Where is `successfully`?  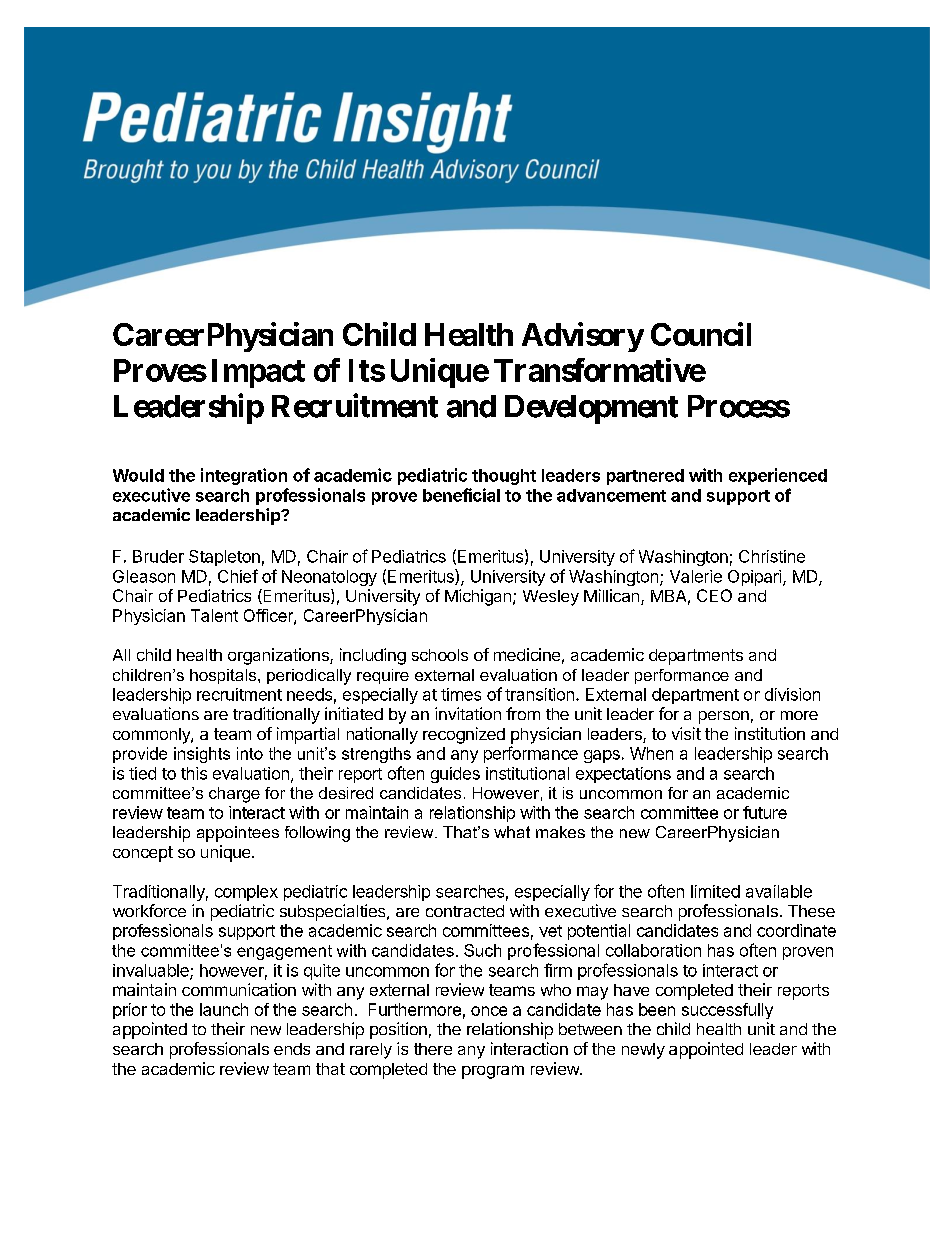
successfully is located at coordinates (727, 1011).
